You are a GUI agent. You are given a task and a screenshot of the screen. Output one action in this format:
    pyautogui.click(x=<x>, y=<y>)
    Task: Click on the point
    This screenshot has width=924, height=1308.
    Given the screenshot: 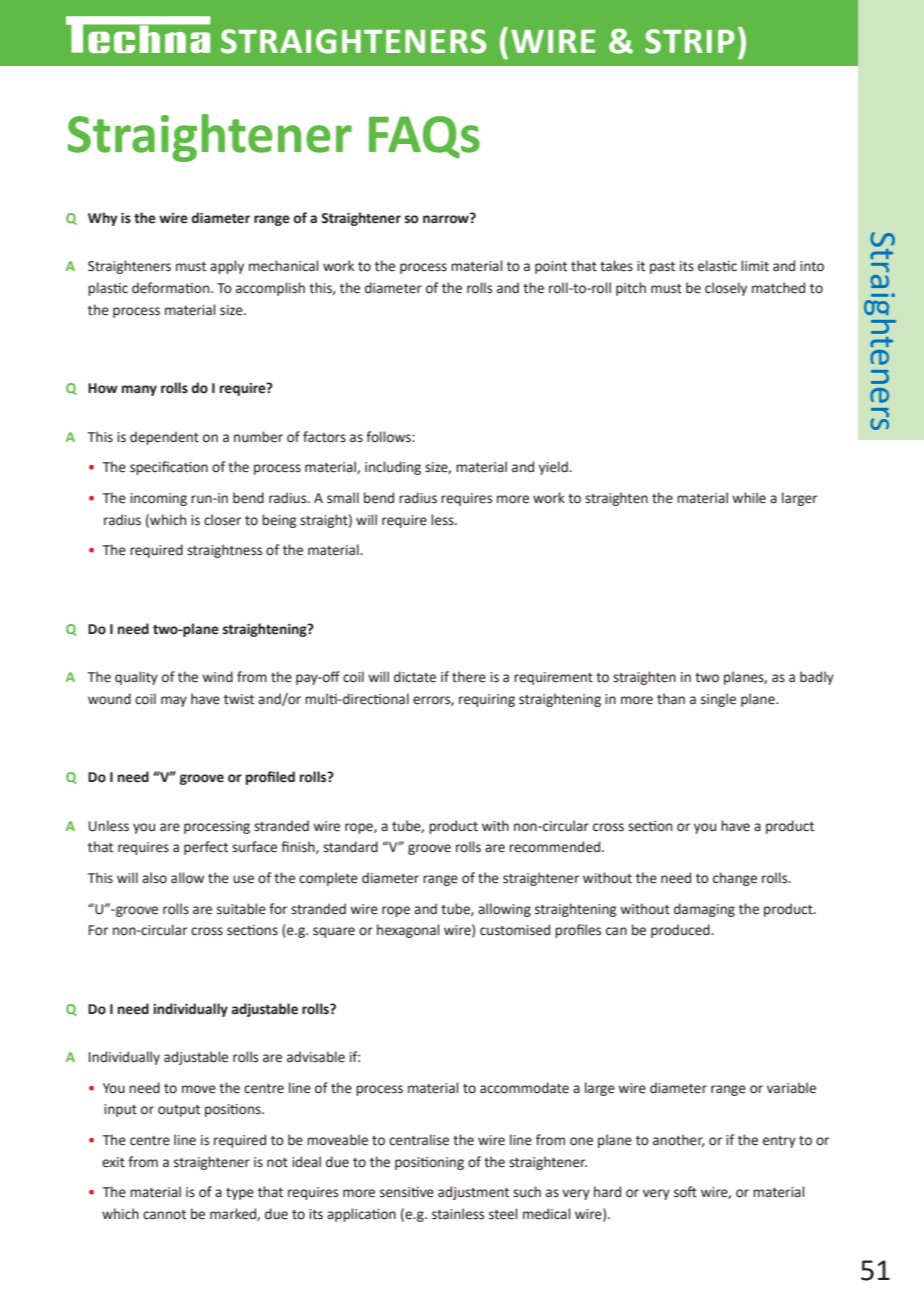 What is the action you would take?
    pyautogui.click(x=551, y=267)
